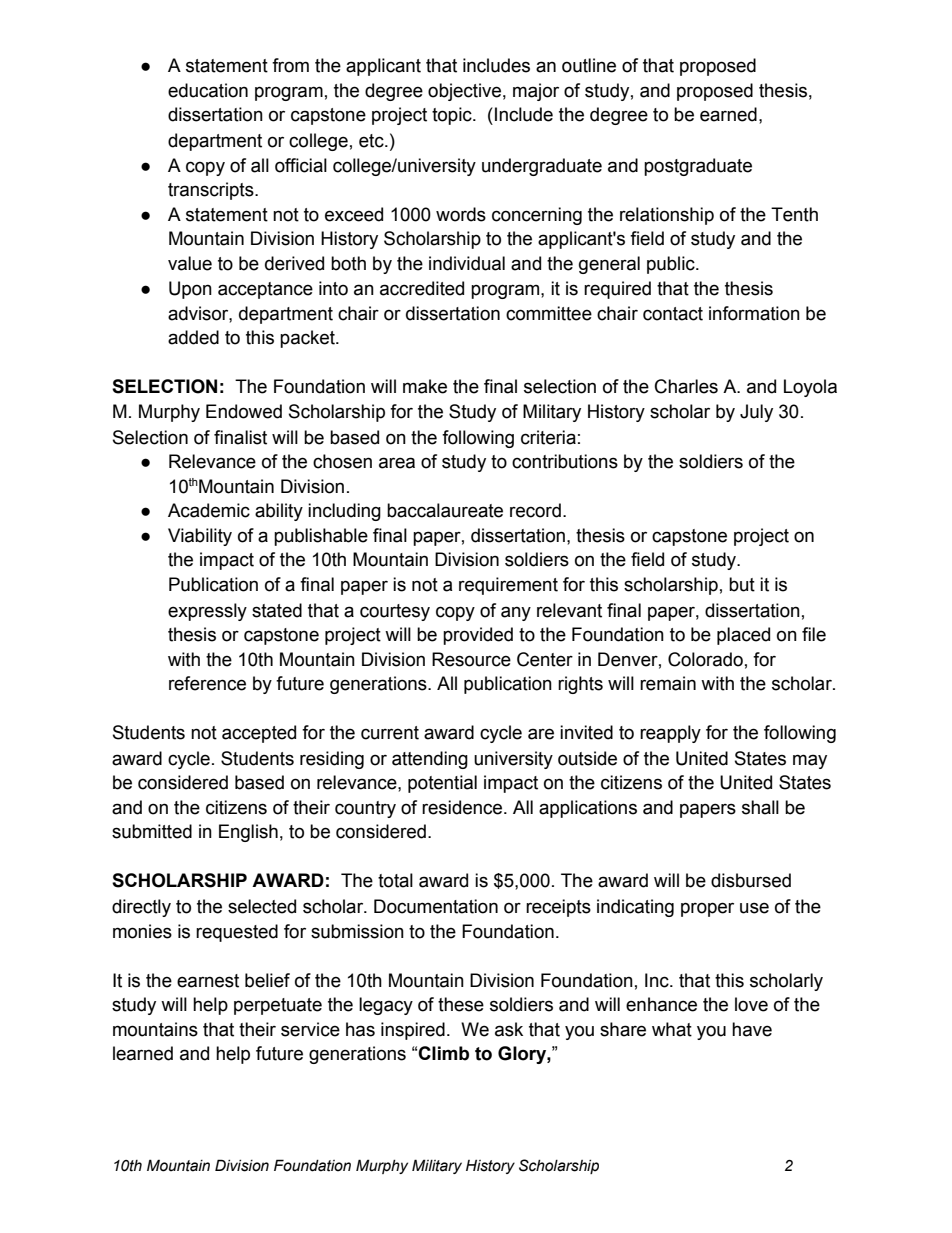 The image size is (952, 1233). What do you see at coordinates (760, 807) in the image?
I see `shall` at bounding box center [760, 807].
